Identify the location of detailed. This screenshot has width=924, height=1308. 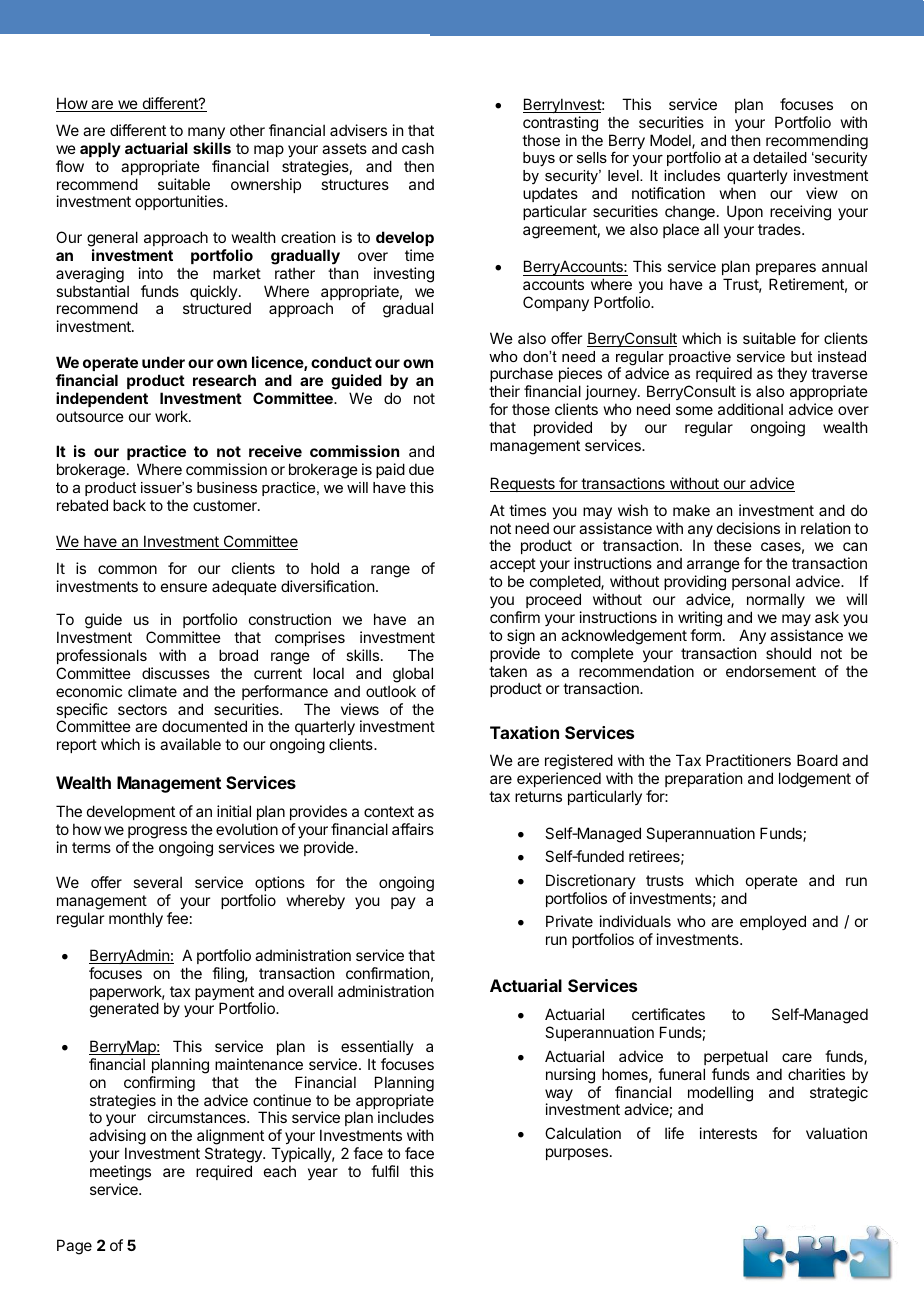
(780, 157).
